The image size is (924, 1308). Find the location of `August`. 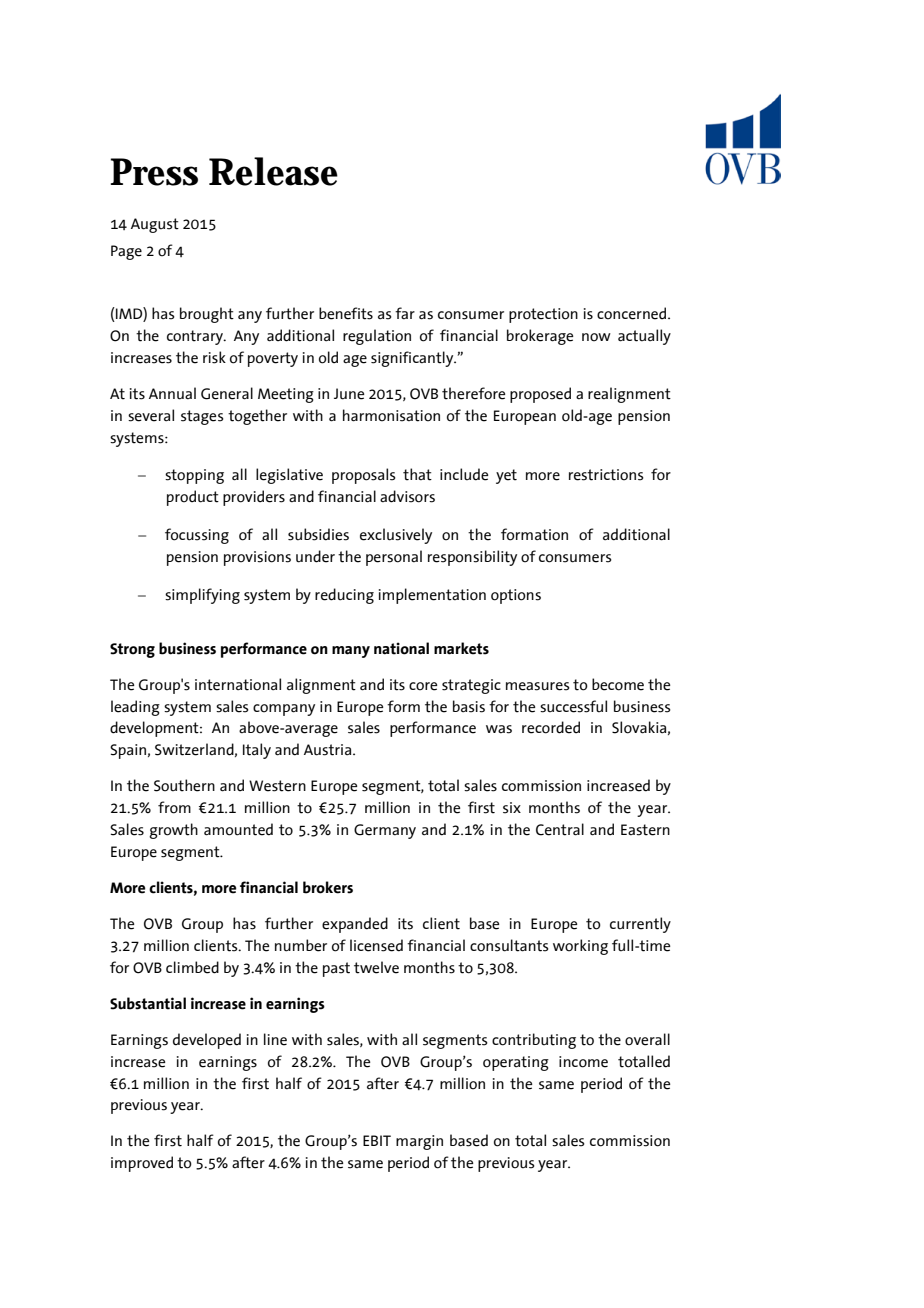

August is located at coordinates (155, 225).
